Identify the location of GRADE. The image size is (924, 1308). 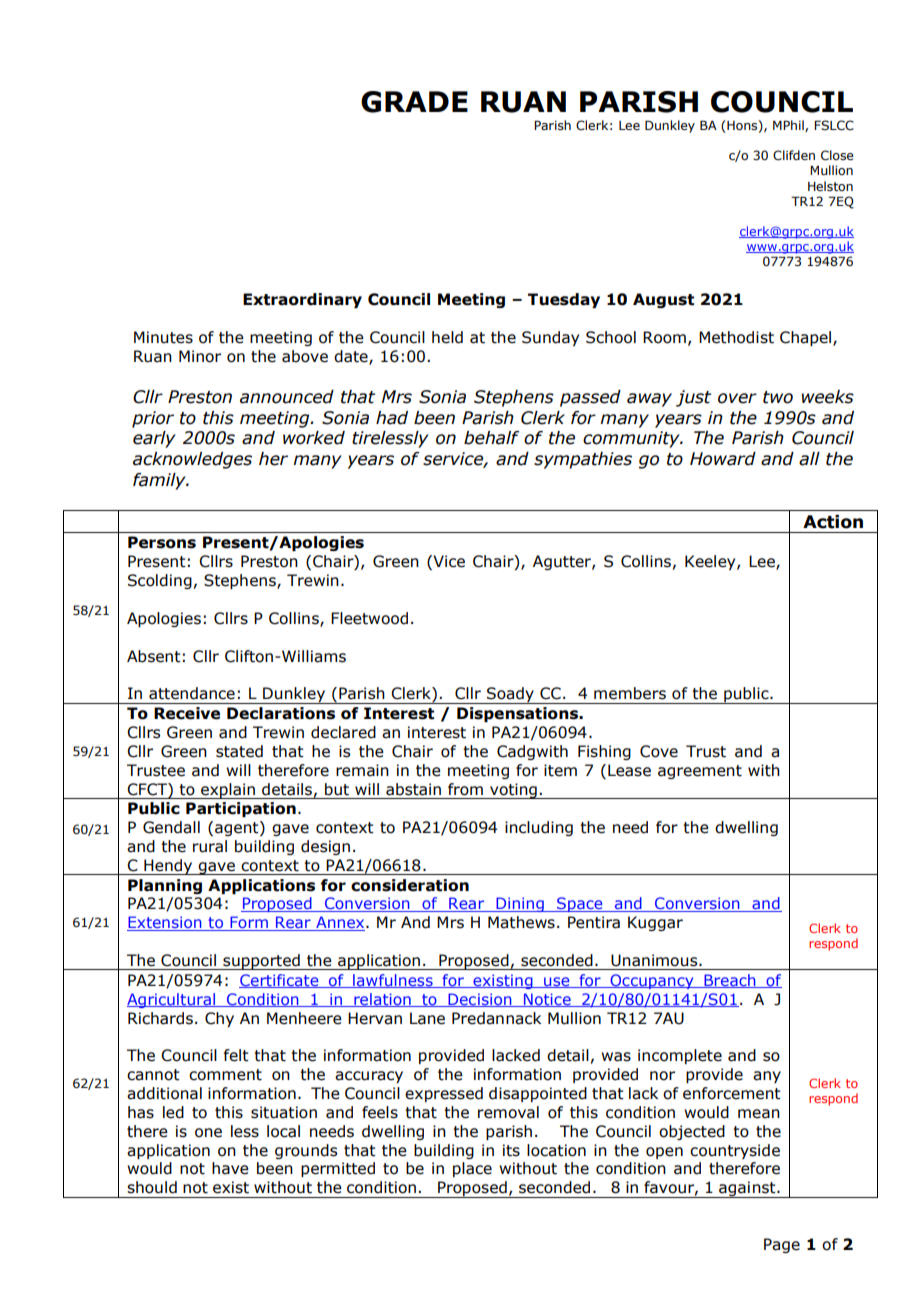
(414, 102).
